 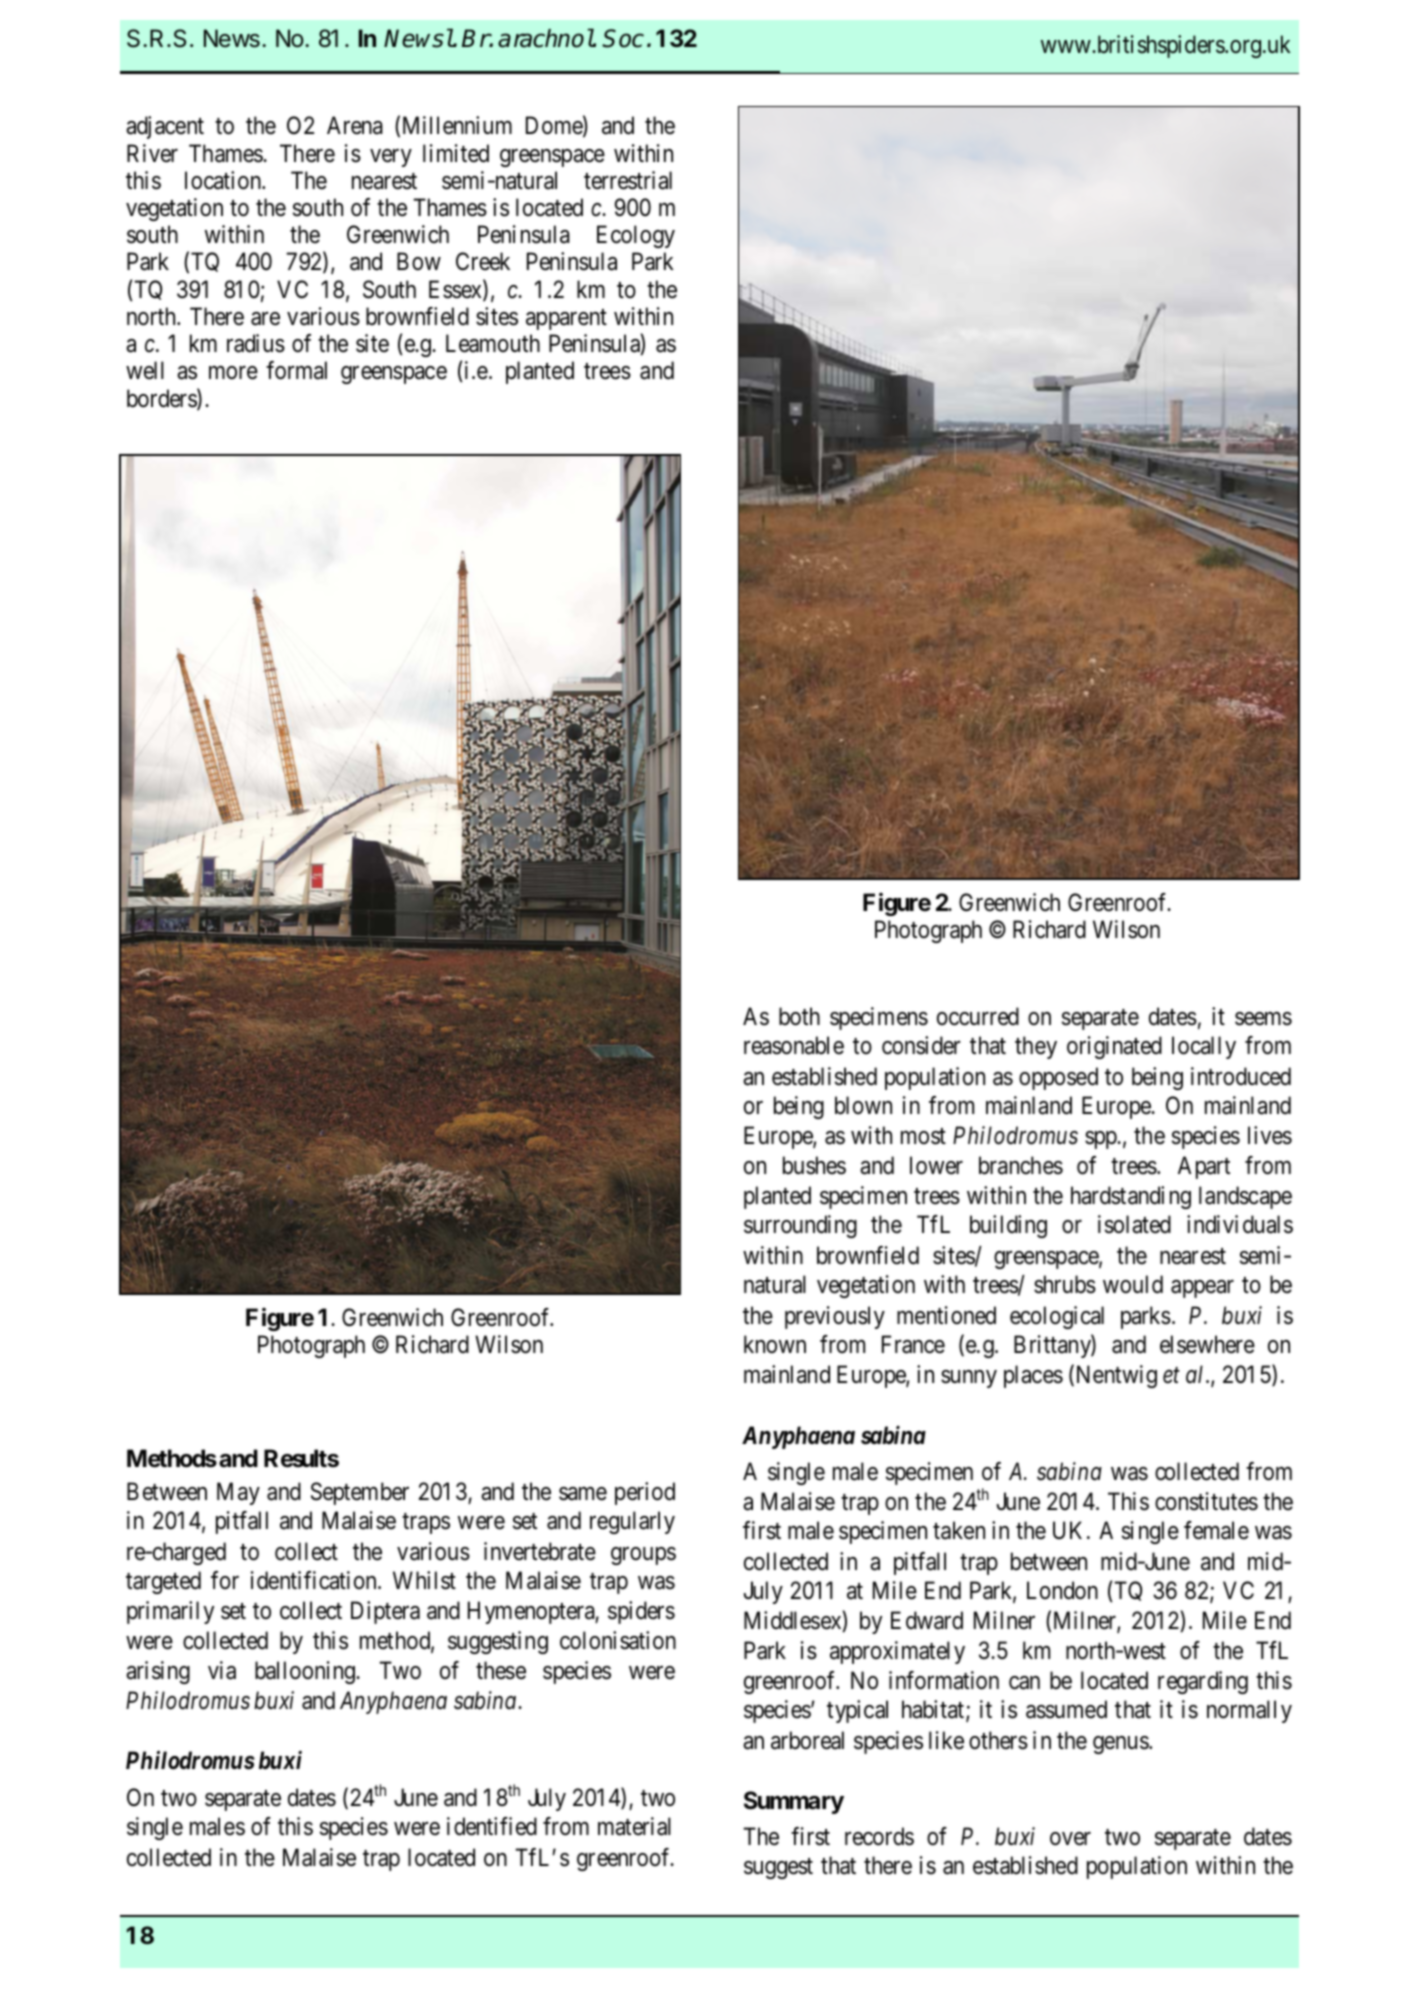 I want to click on formal, so click(x=296, y=370).
